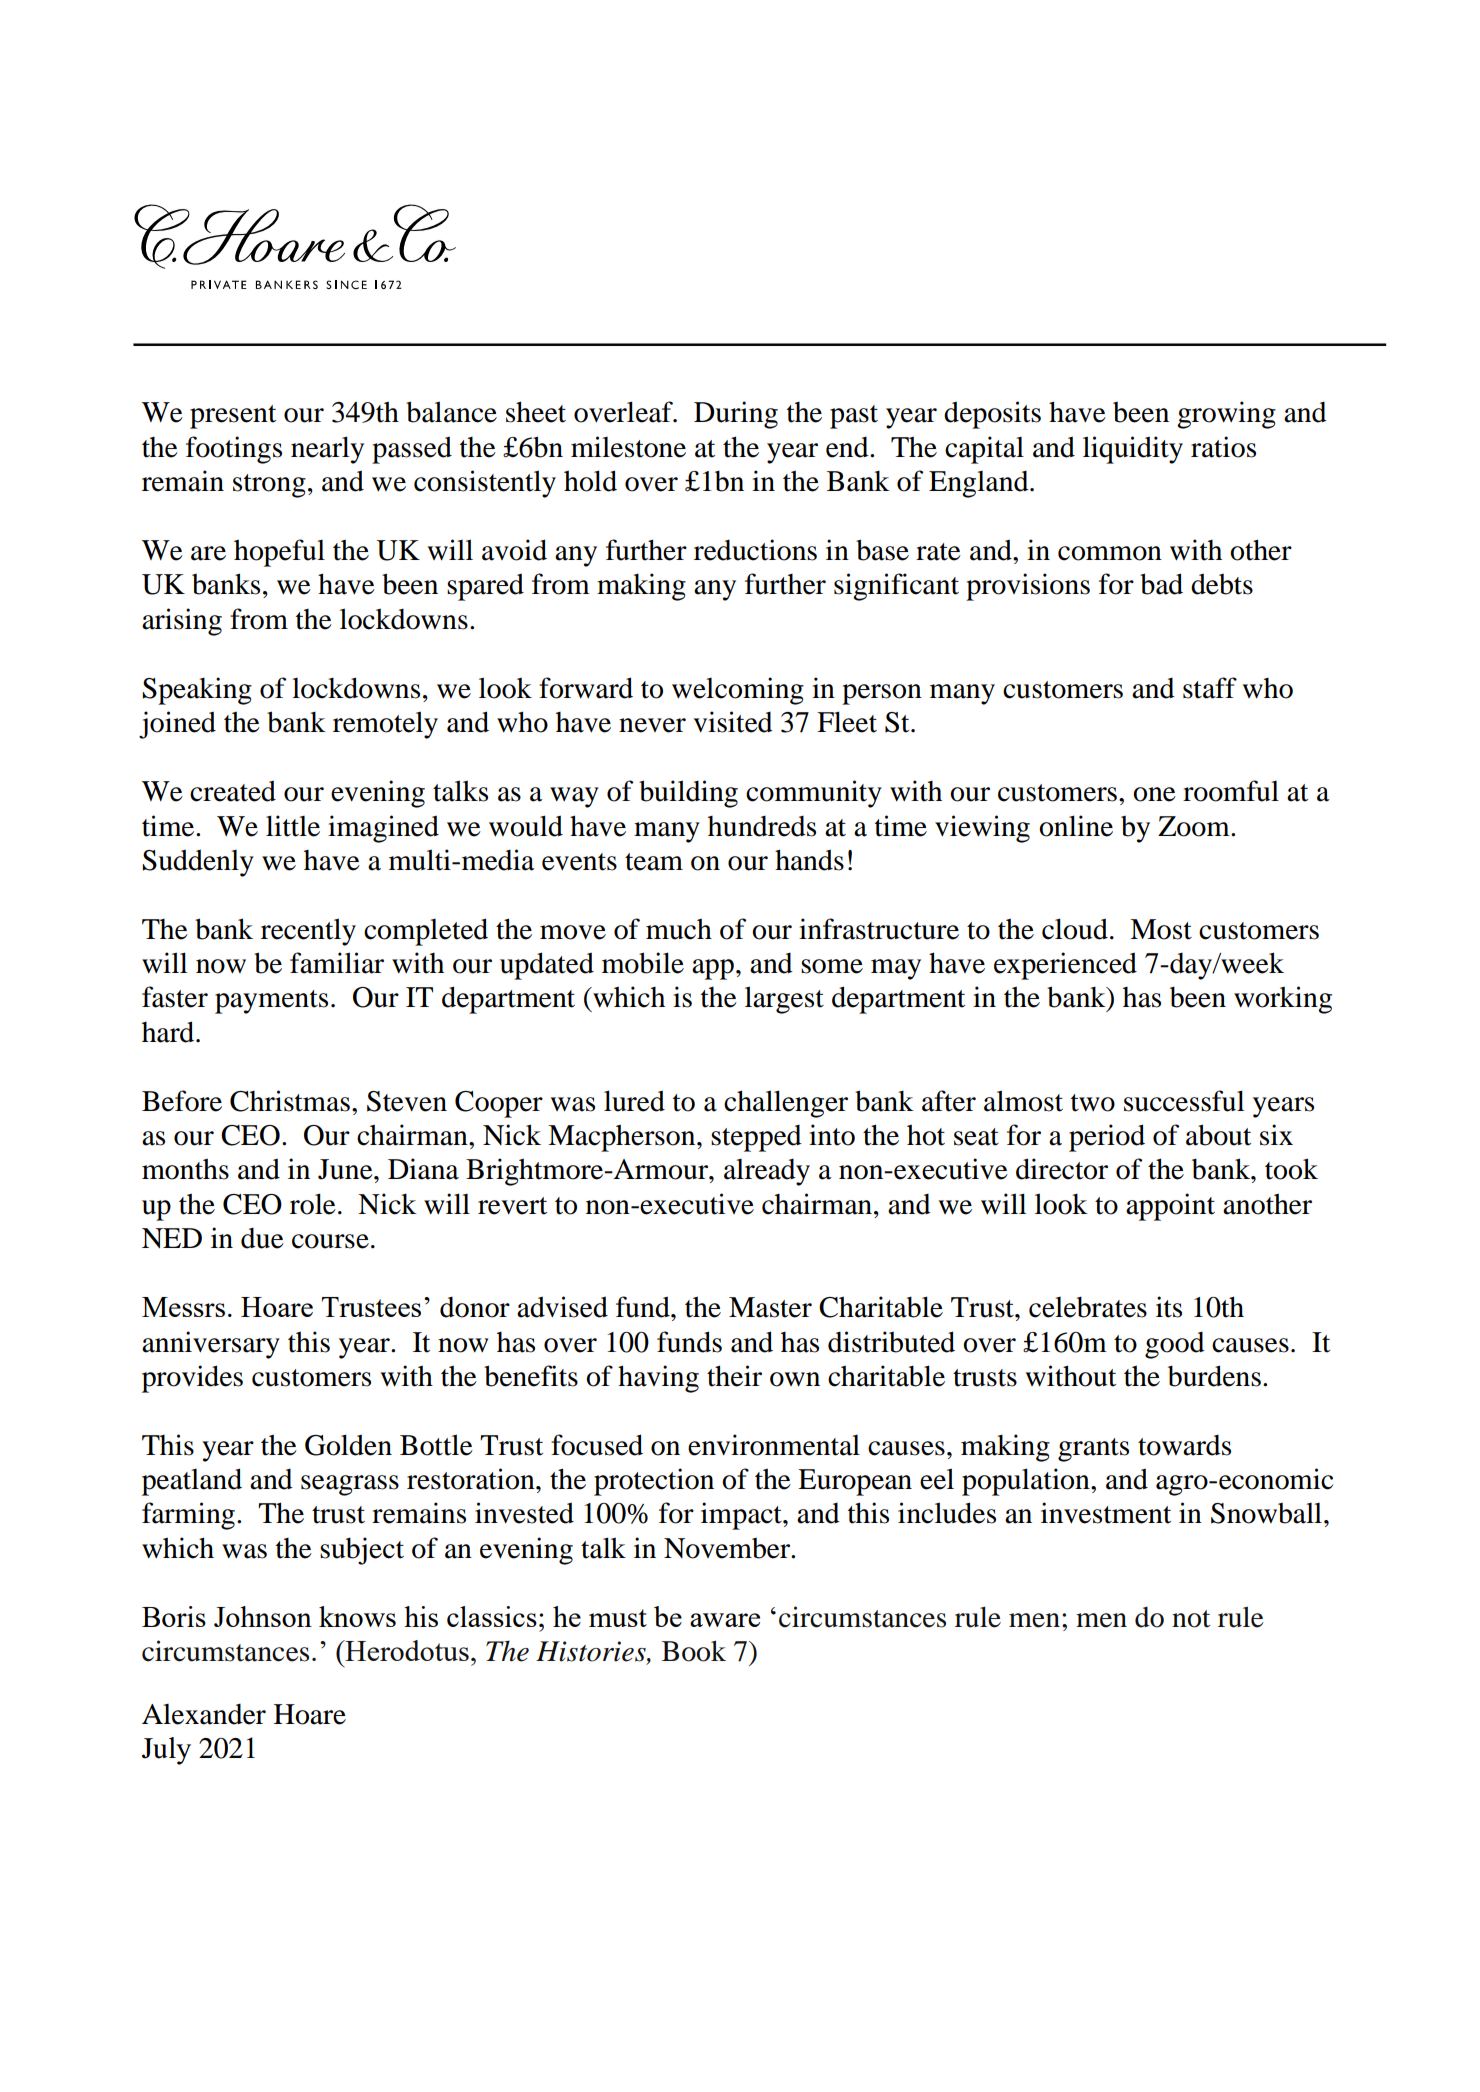 The height and width of the screenshot is (2092, 1480). Describe the element at coordinates (1195, 826) in the screenshot. I see `Zoom` at that location.
